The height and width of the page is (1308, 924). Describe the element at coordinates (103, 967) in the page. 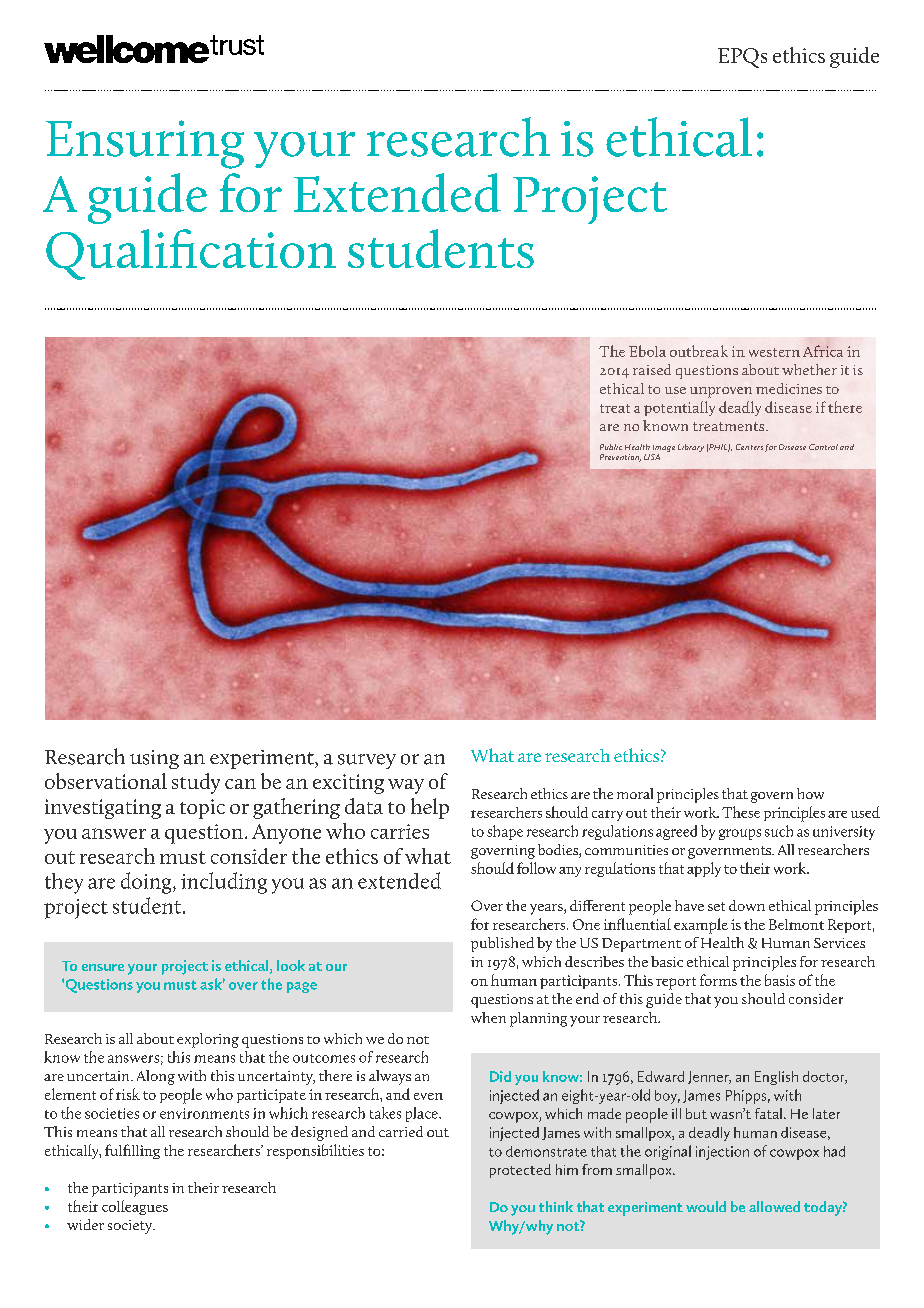

I see `ensure` at that location.
